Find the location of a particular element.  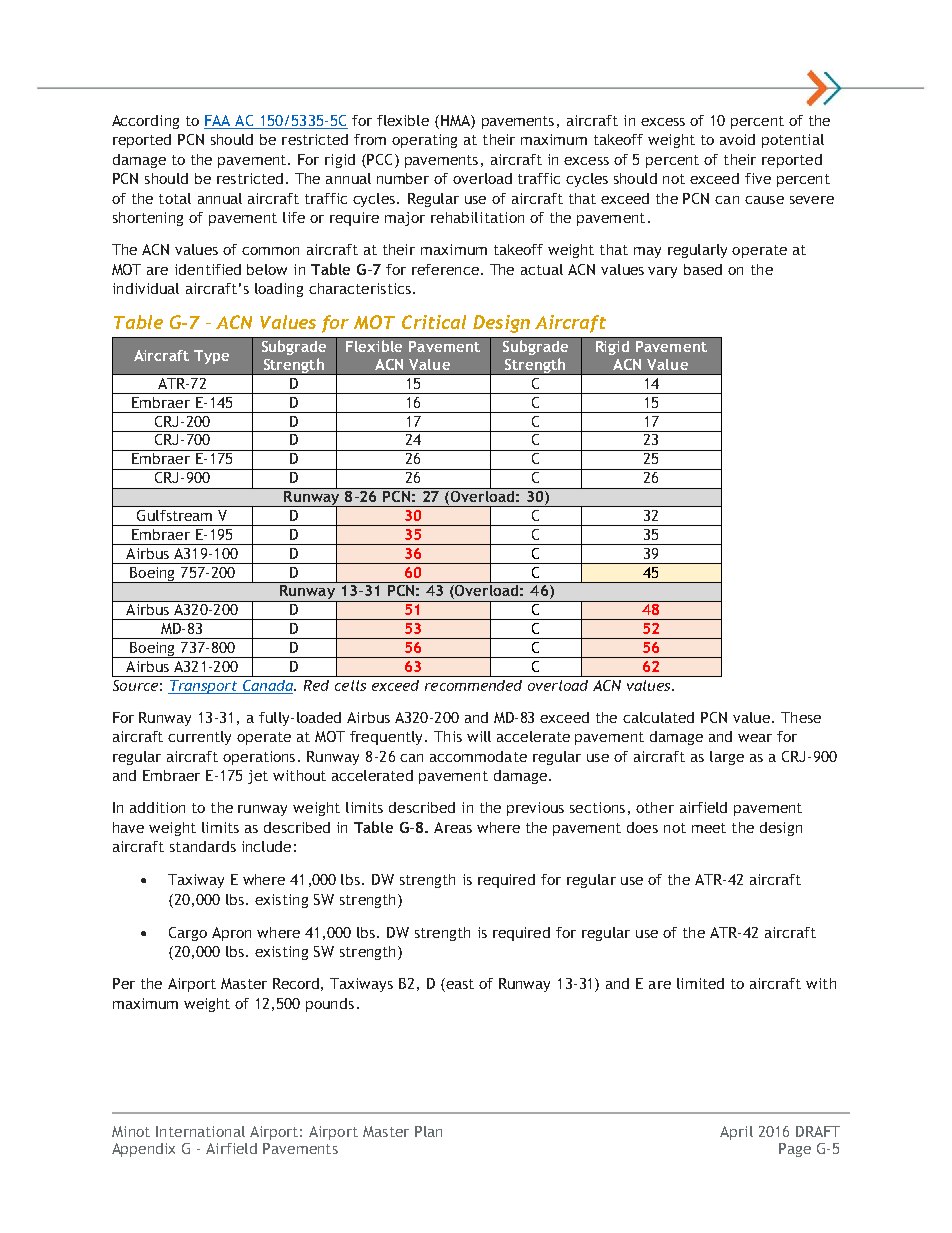

FAA is located at coordinates (217, 120).
